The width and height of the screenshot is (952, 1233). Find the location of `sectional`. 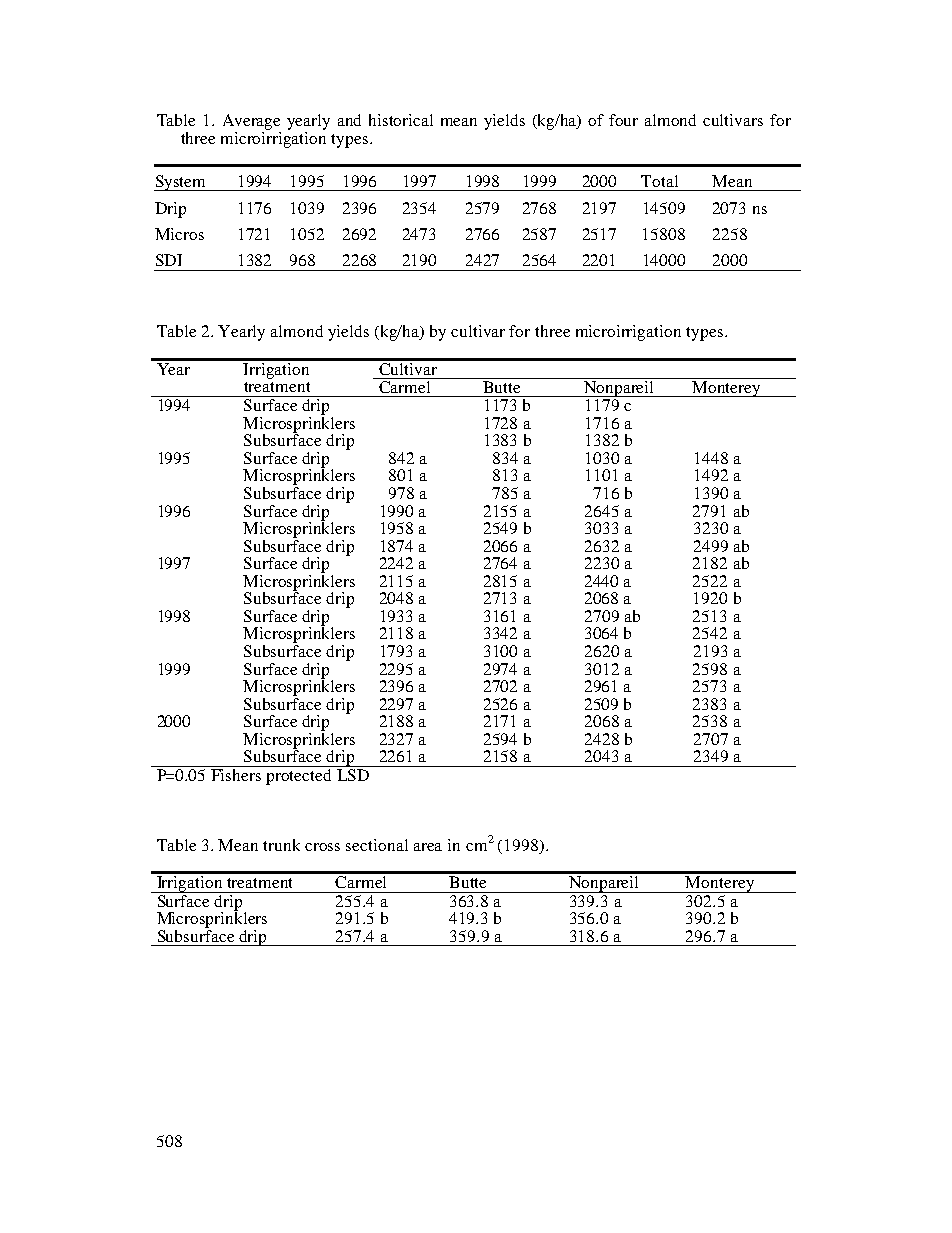

sectional is located at coordinates (377, 845).
